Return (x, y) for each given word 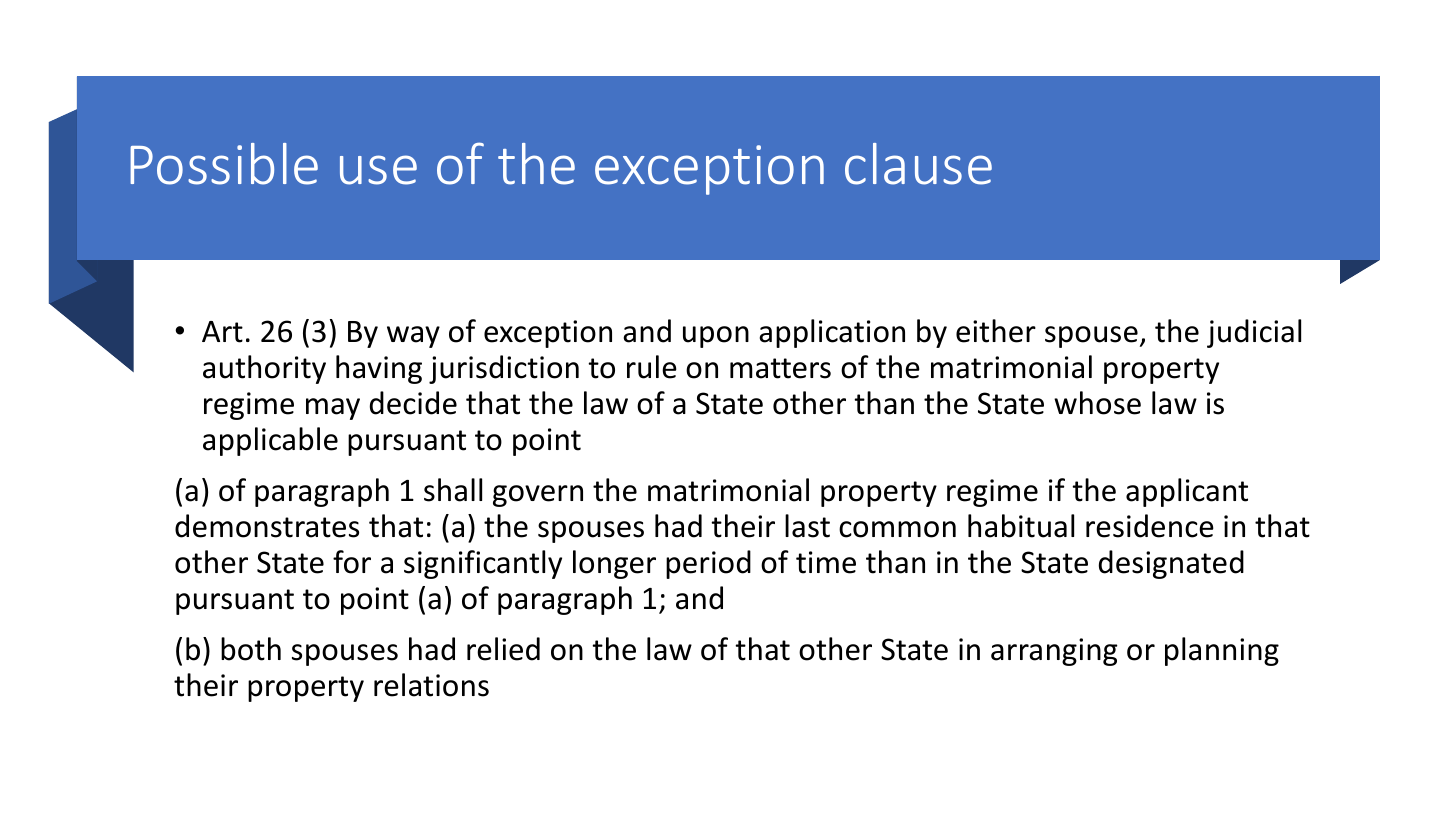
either (996, 331)
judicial (1254, 333)
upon (716, 337)
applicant (1187, 492)
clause (918, 164)
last (807, 526)
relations (431, 685)
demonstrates (267, 526)
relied (503, 649)
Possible (224, 164)
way (413, 337)
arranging (1054, 652)
